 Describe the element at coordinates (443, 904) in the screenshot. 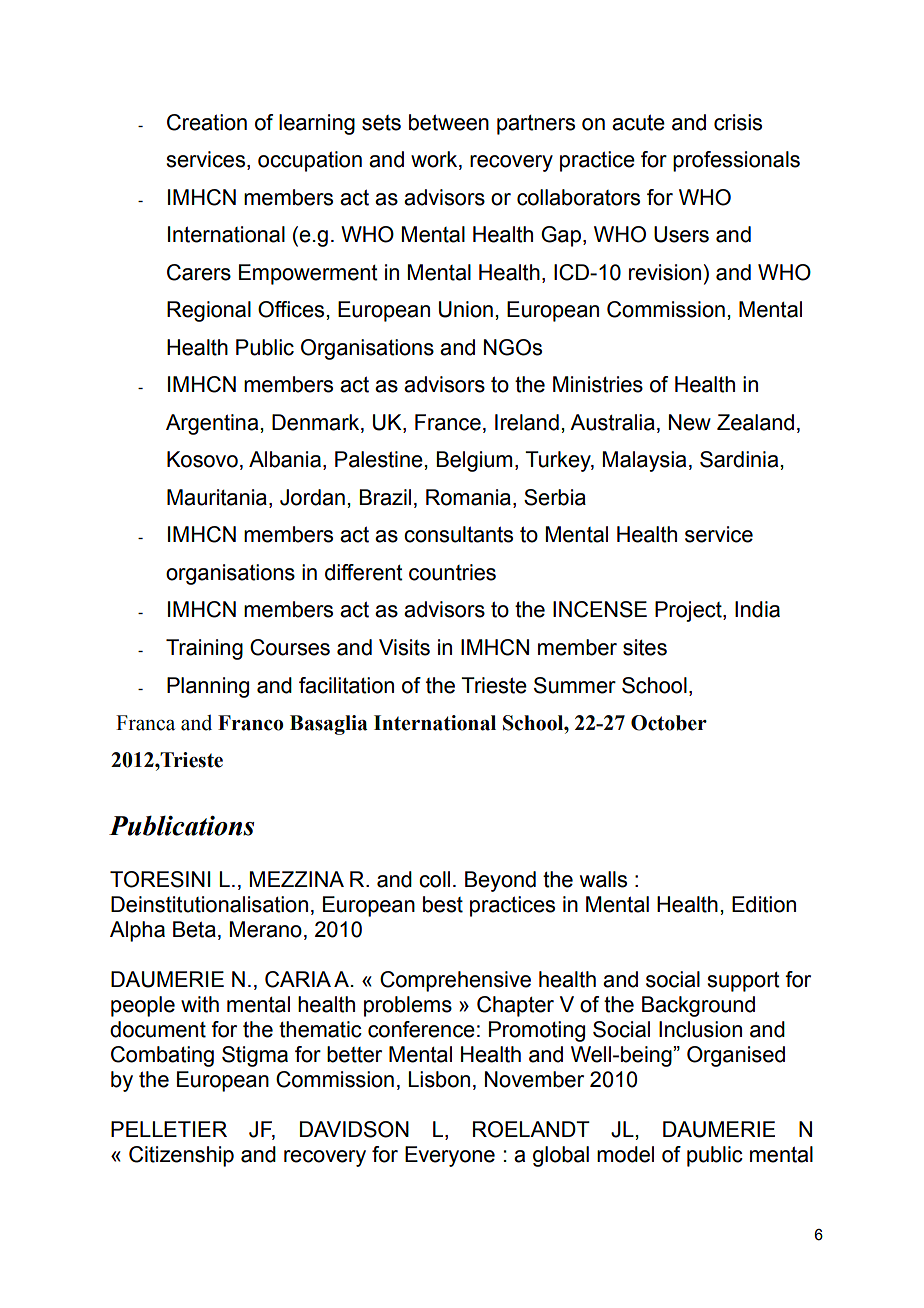

I see `best` at that location.
